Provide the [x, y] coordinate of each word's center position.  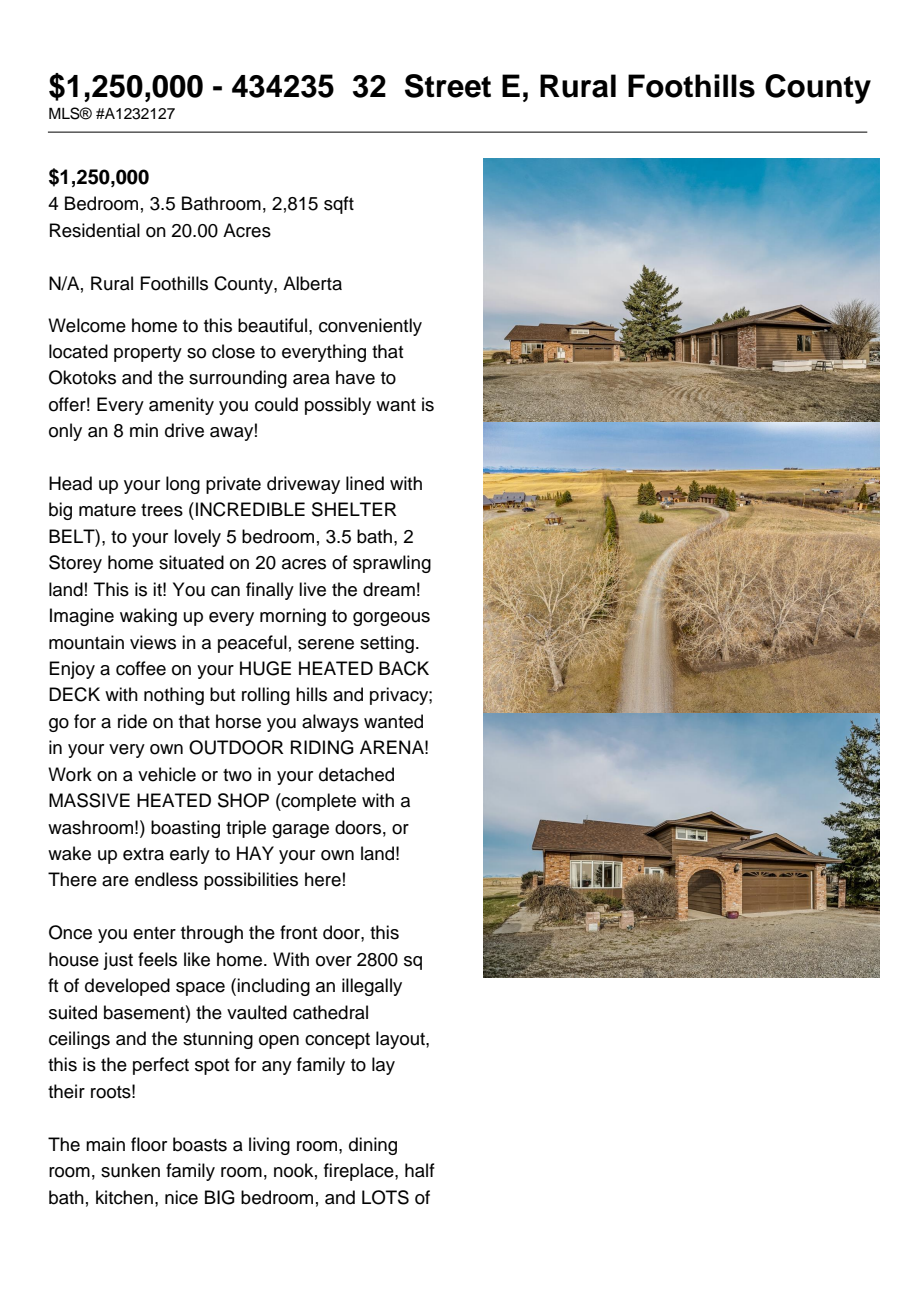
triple [246, 829]
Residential [95, 230]
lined [365, 483]
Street [448, 86]
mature [107, 510]
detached [356, 774]
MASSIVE [89, 800]
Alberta [312, 283]
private [233, 485]
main [105, 1144]
